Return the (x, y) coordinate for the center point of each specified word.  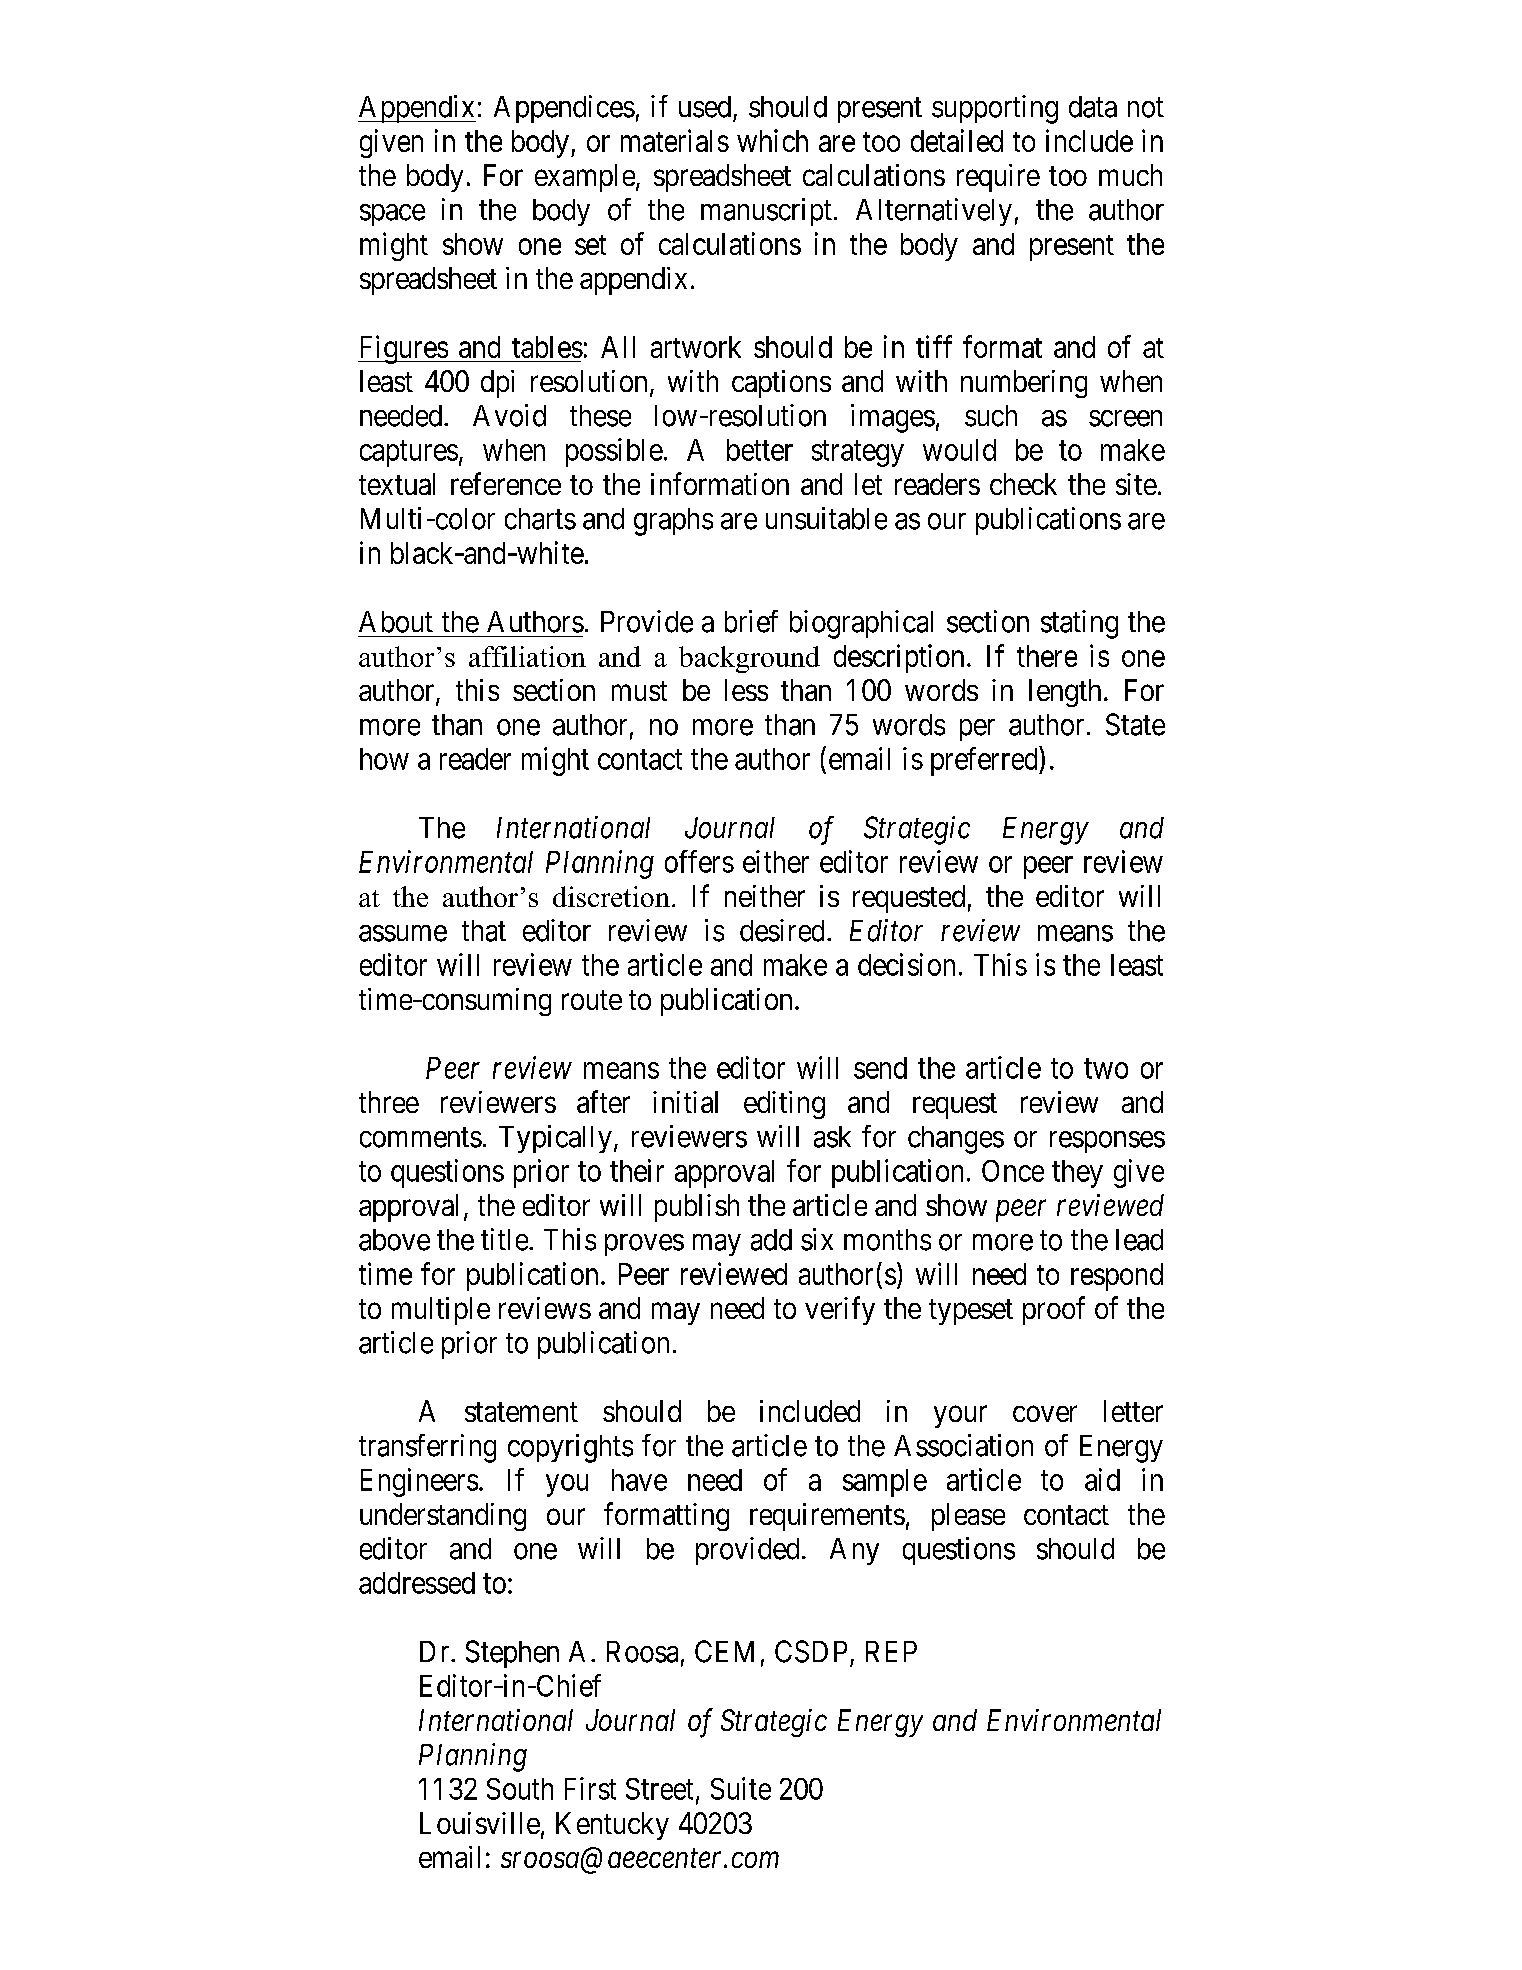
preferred (985, 761)
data (1093, 107)
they (1077, 1174)
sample (885, 1483)
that (484, 931)
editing (784, 1105)
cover (1045, 1414)
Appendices (564, 109)
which (772, 140)
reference (506, 483)
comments (421, 1138)
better (760, 450)
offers (699, 861)
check (1023, 484)
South (520, 1789)
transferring (427, 1448)
